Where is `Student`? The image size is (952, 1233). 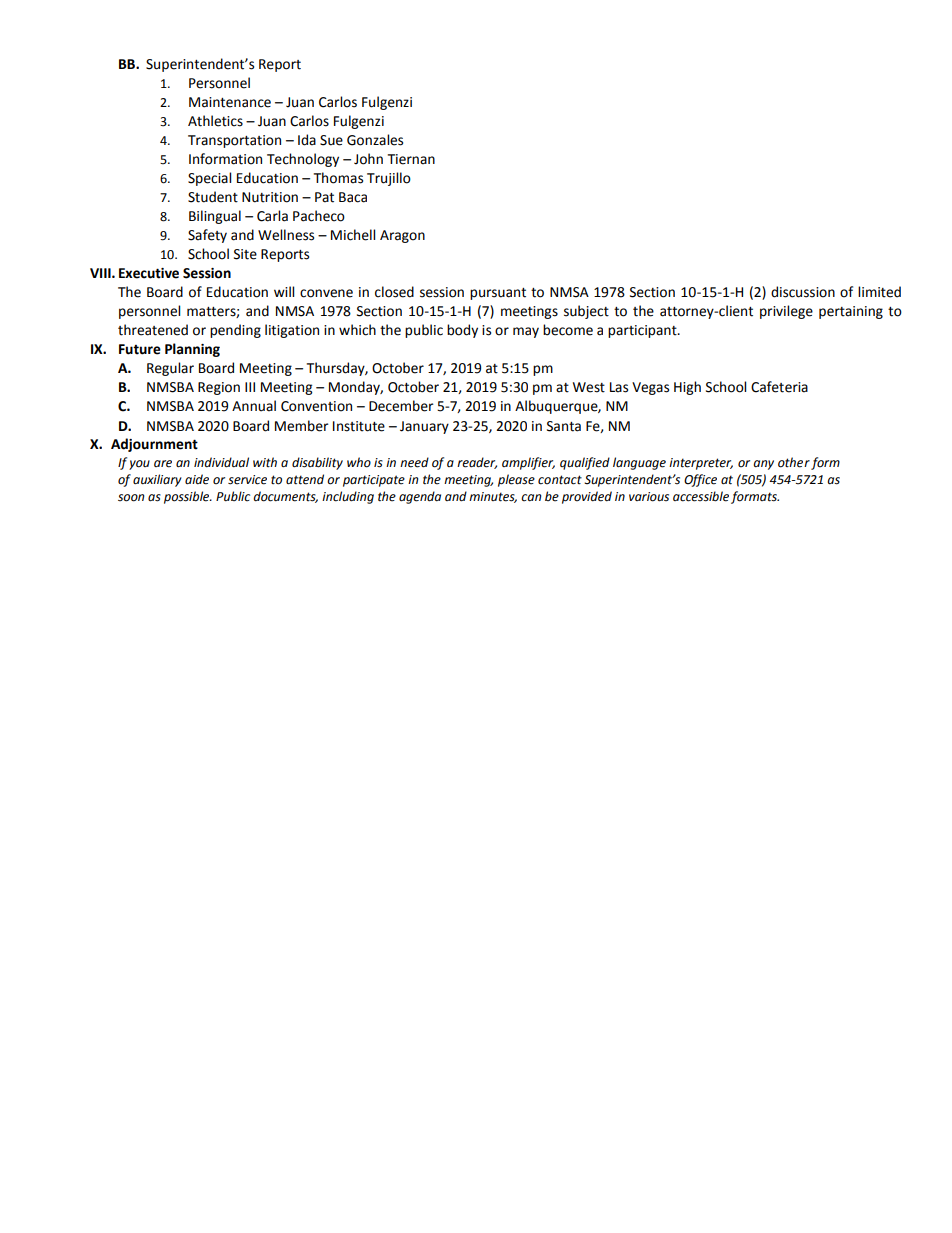
Student is located at coordinates (213, 197).
